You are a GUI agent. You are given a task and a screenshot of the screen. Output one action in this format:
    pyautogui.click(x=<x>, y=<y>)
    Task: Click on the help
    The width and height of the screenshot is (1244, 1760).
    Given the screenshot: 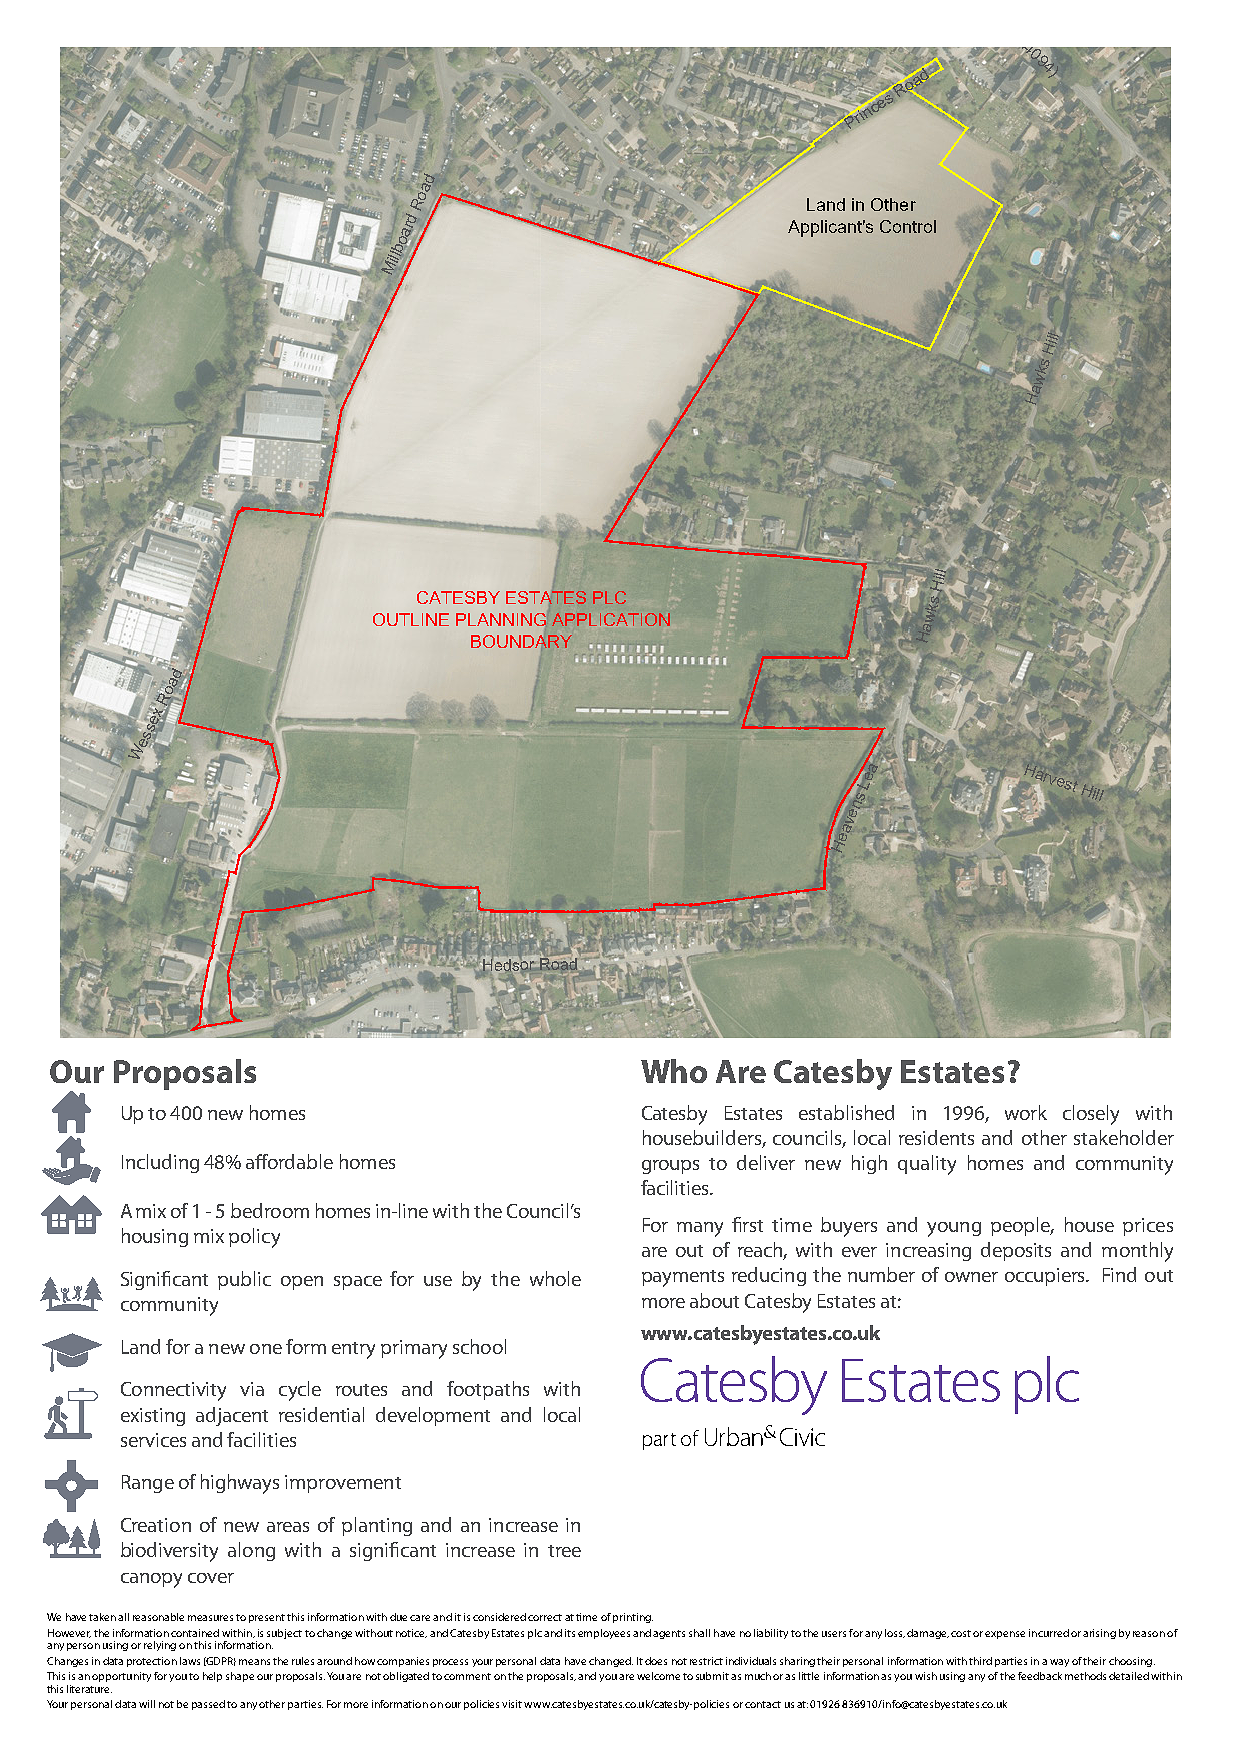 What is the action you would take?
    pyautogui.click(x=212, y=1677)
